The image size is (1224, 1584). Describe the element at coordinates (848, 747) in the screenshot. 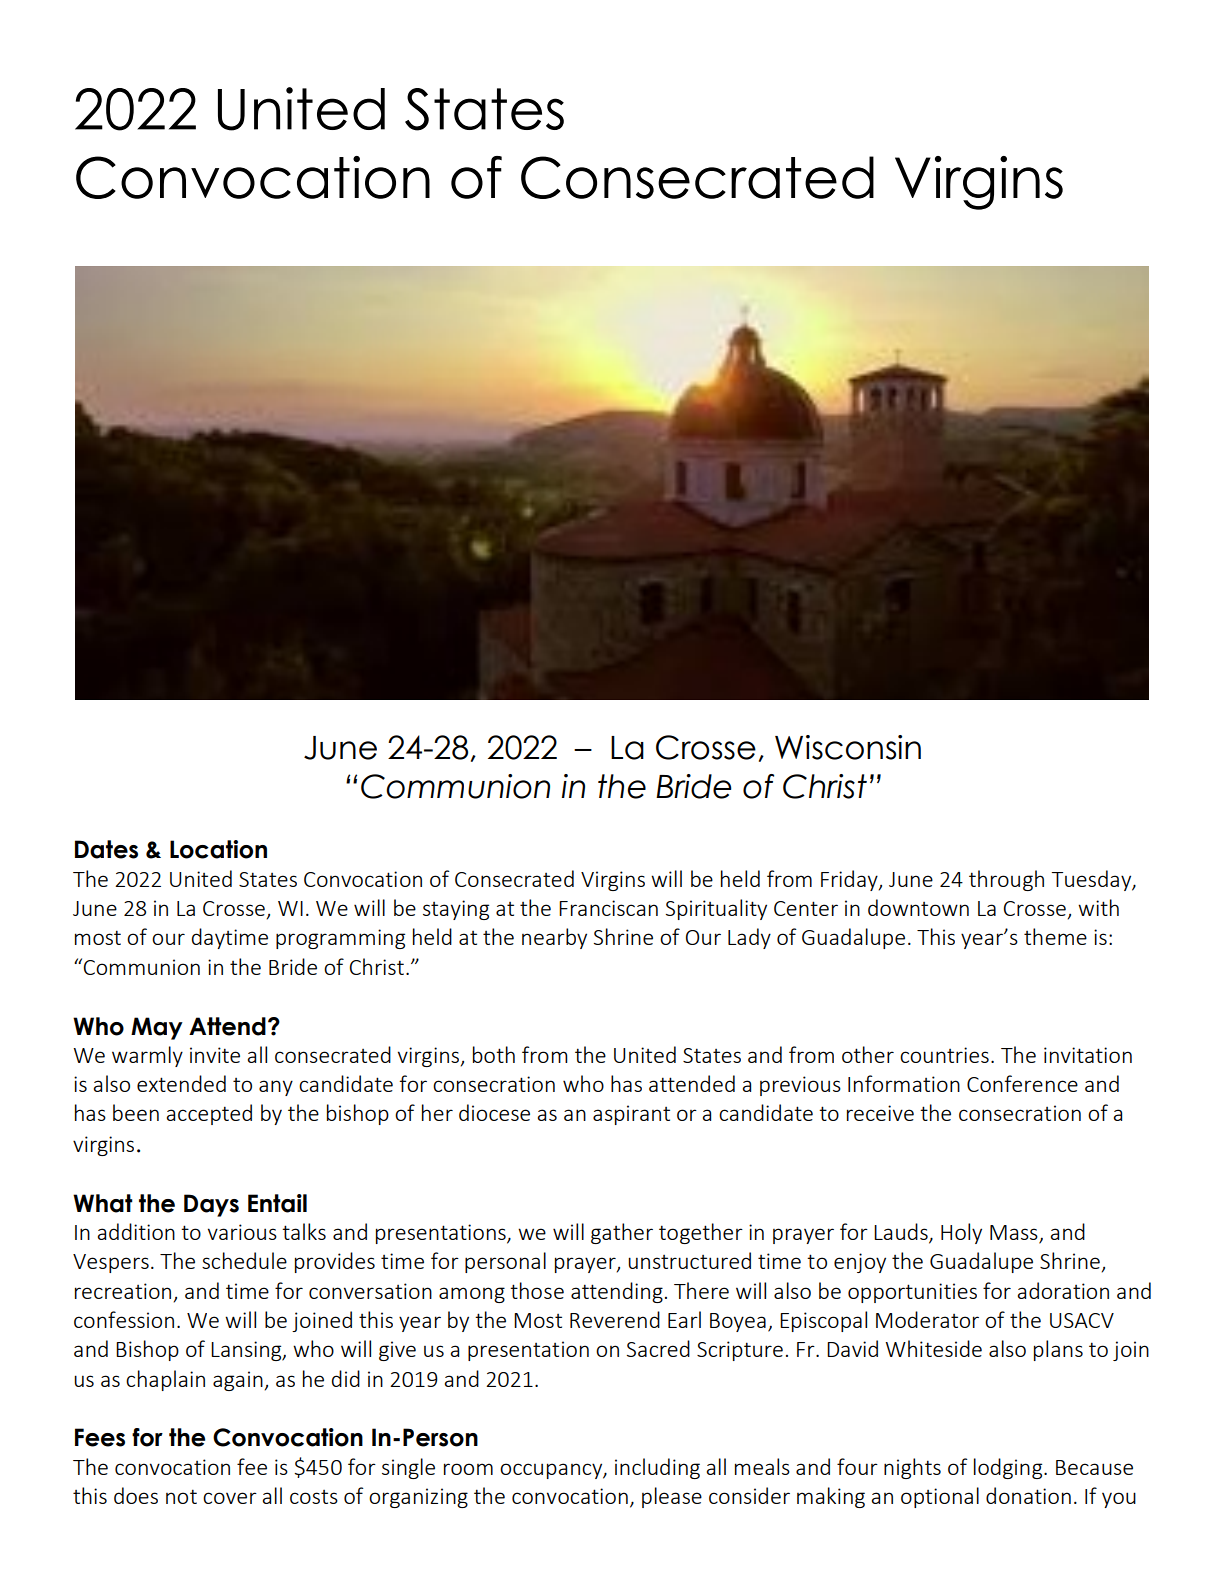

I see `Wisconsin` at that location.
